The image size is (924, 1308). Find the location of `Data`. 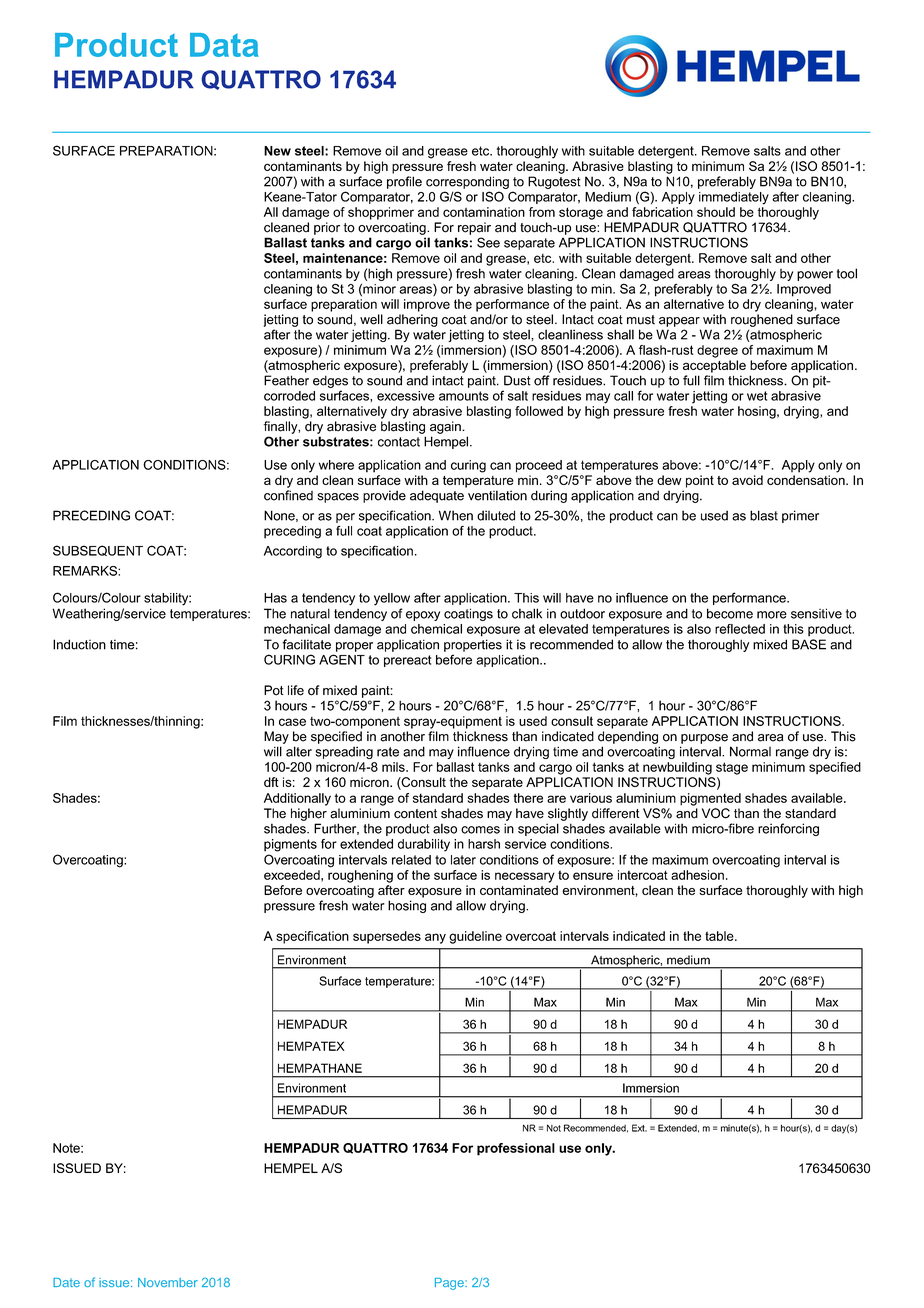

Data is located at coordinates (224, 45).
